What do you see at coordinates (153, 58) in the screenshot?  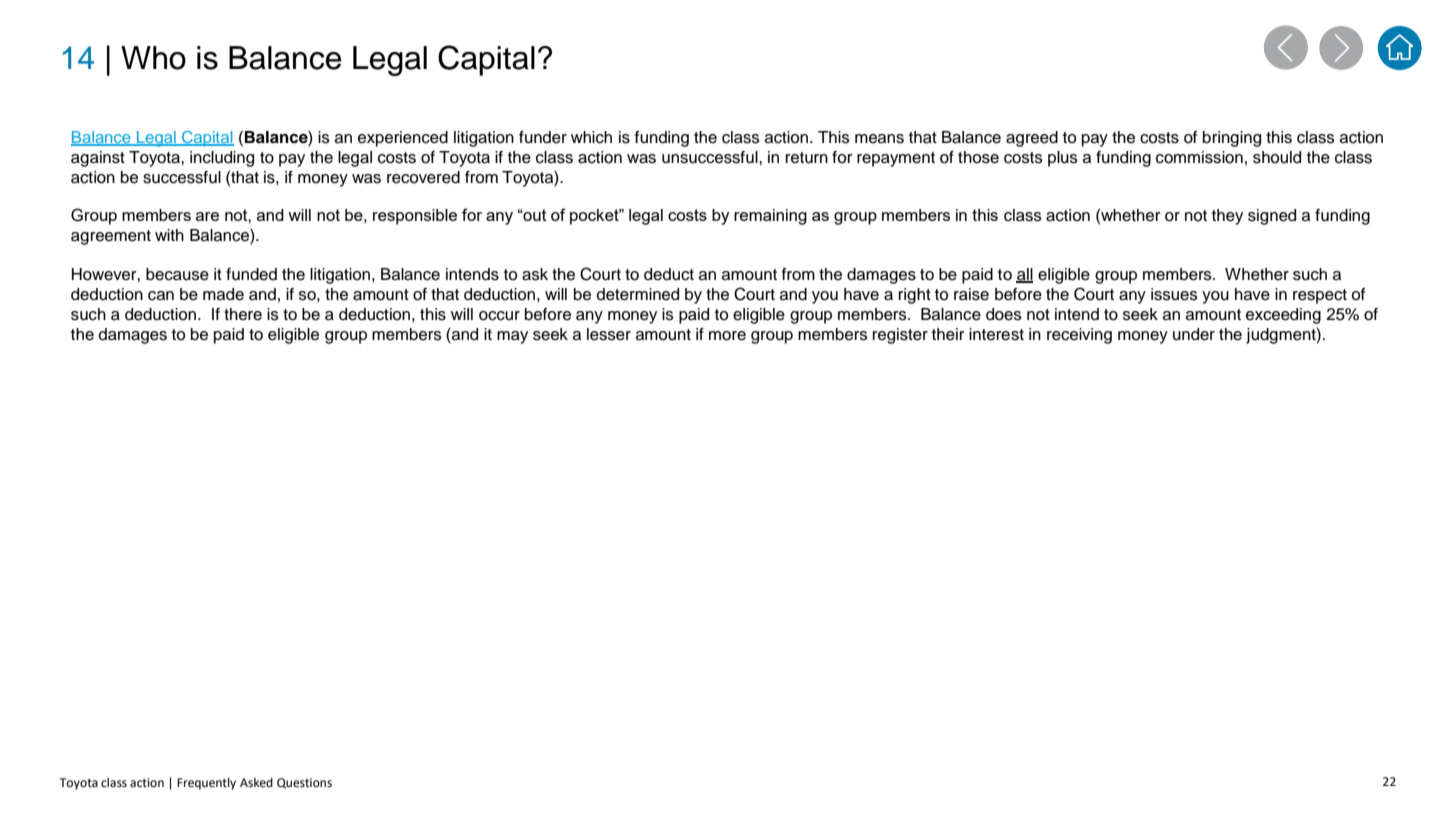 I see `Who` at bounding box center [153, 58].
